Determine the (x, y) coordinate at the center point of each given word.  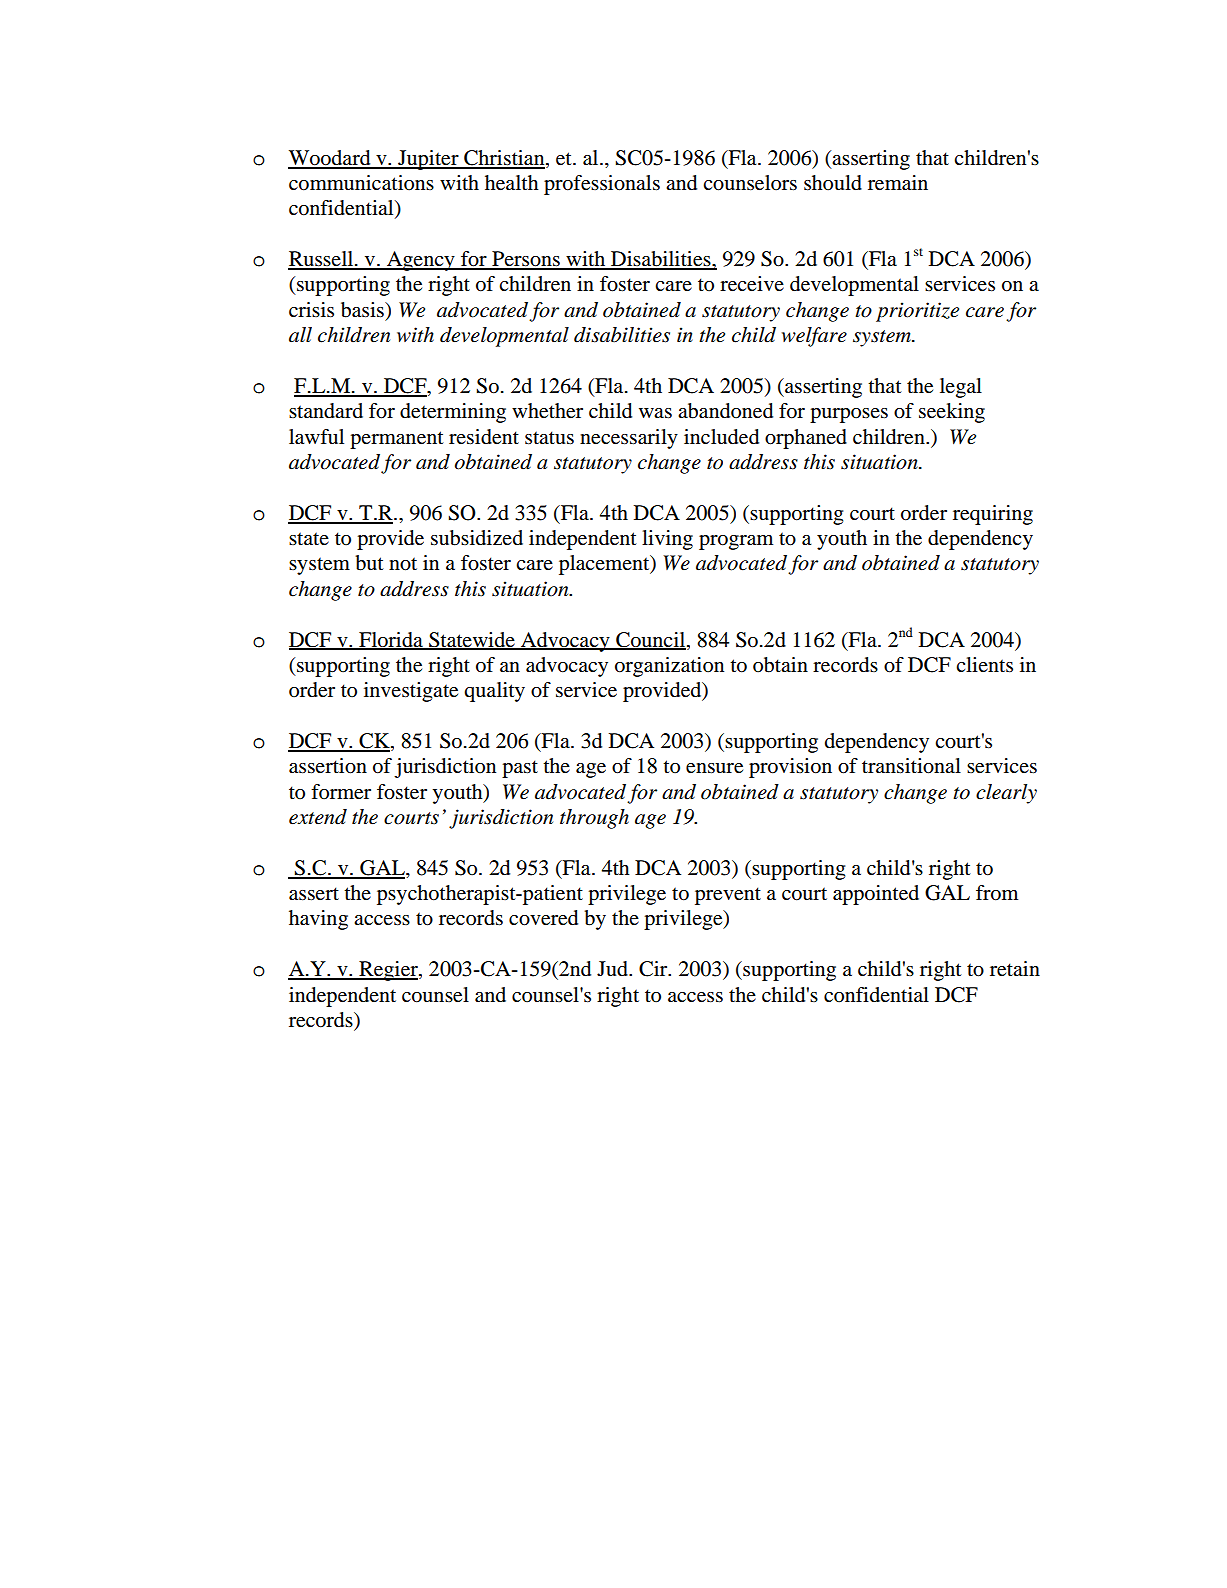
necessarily (629, 439)
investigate (411, 692)
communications (361, 183)
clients (984, 664)
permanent (397, 440)
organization (669, 667)
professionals (602, 185)
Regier (388, 971)
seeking (952, 413)
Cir (654, 969)
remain (898, 183)
